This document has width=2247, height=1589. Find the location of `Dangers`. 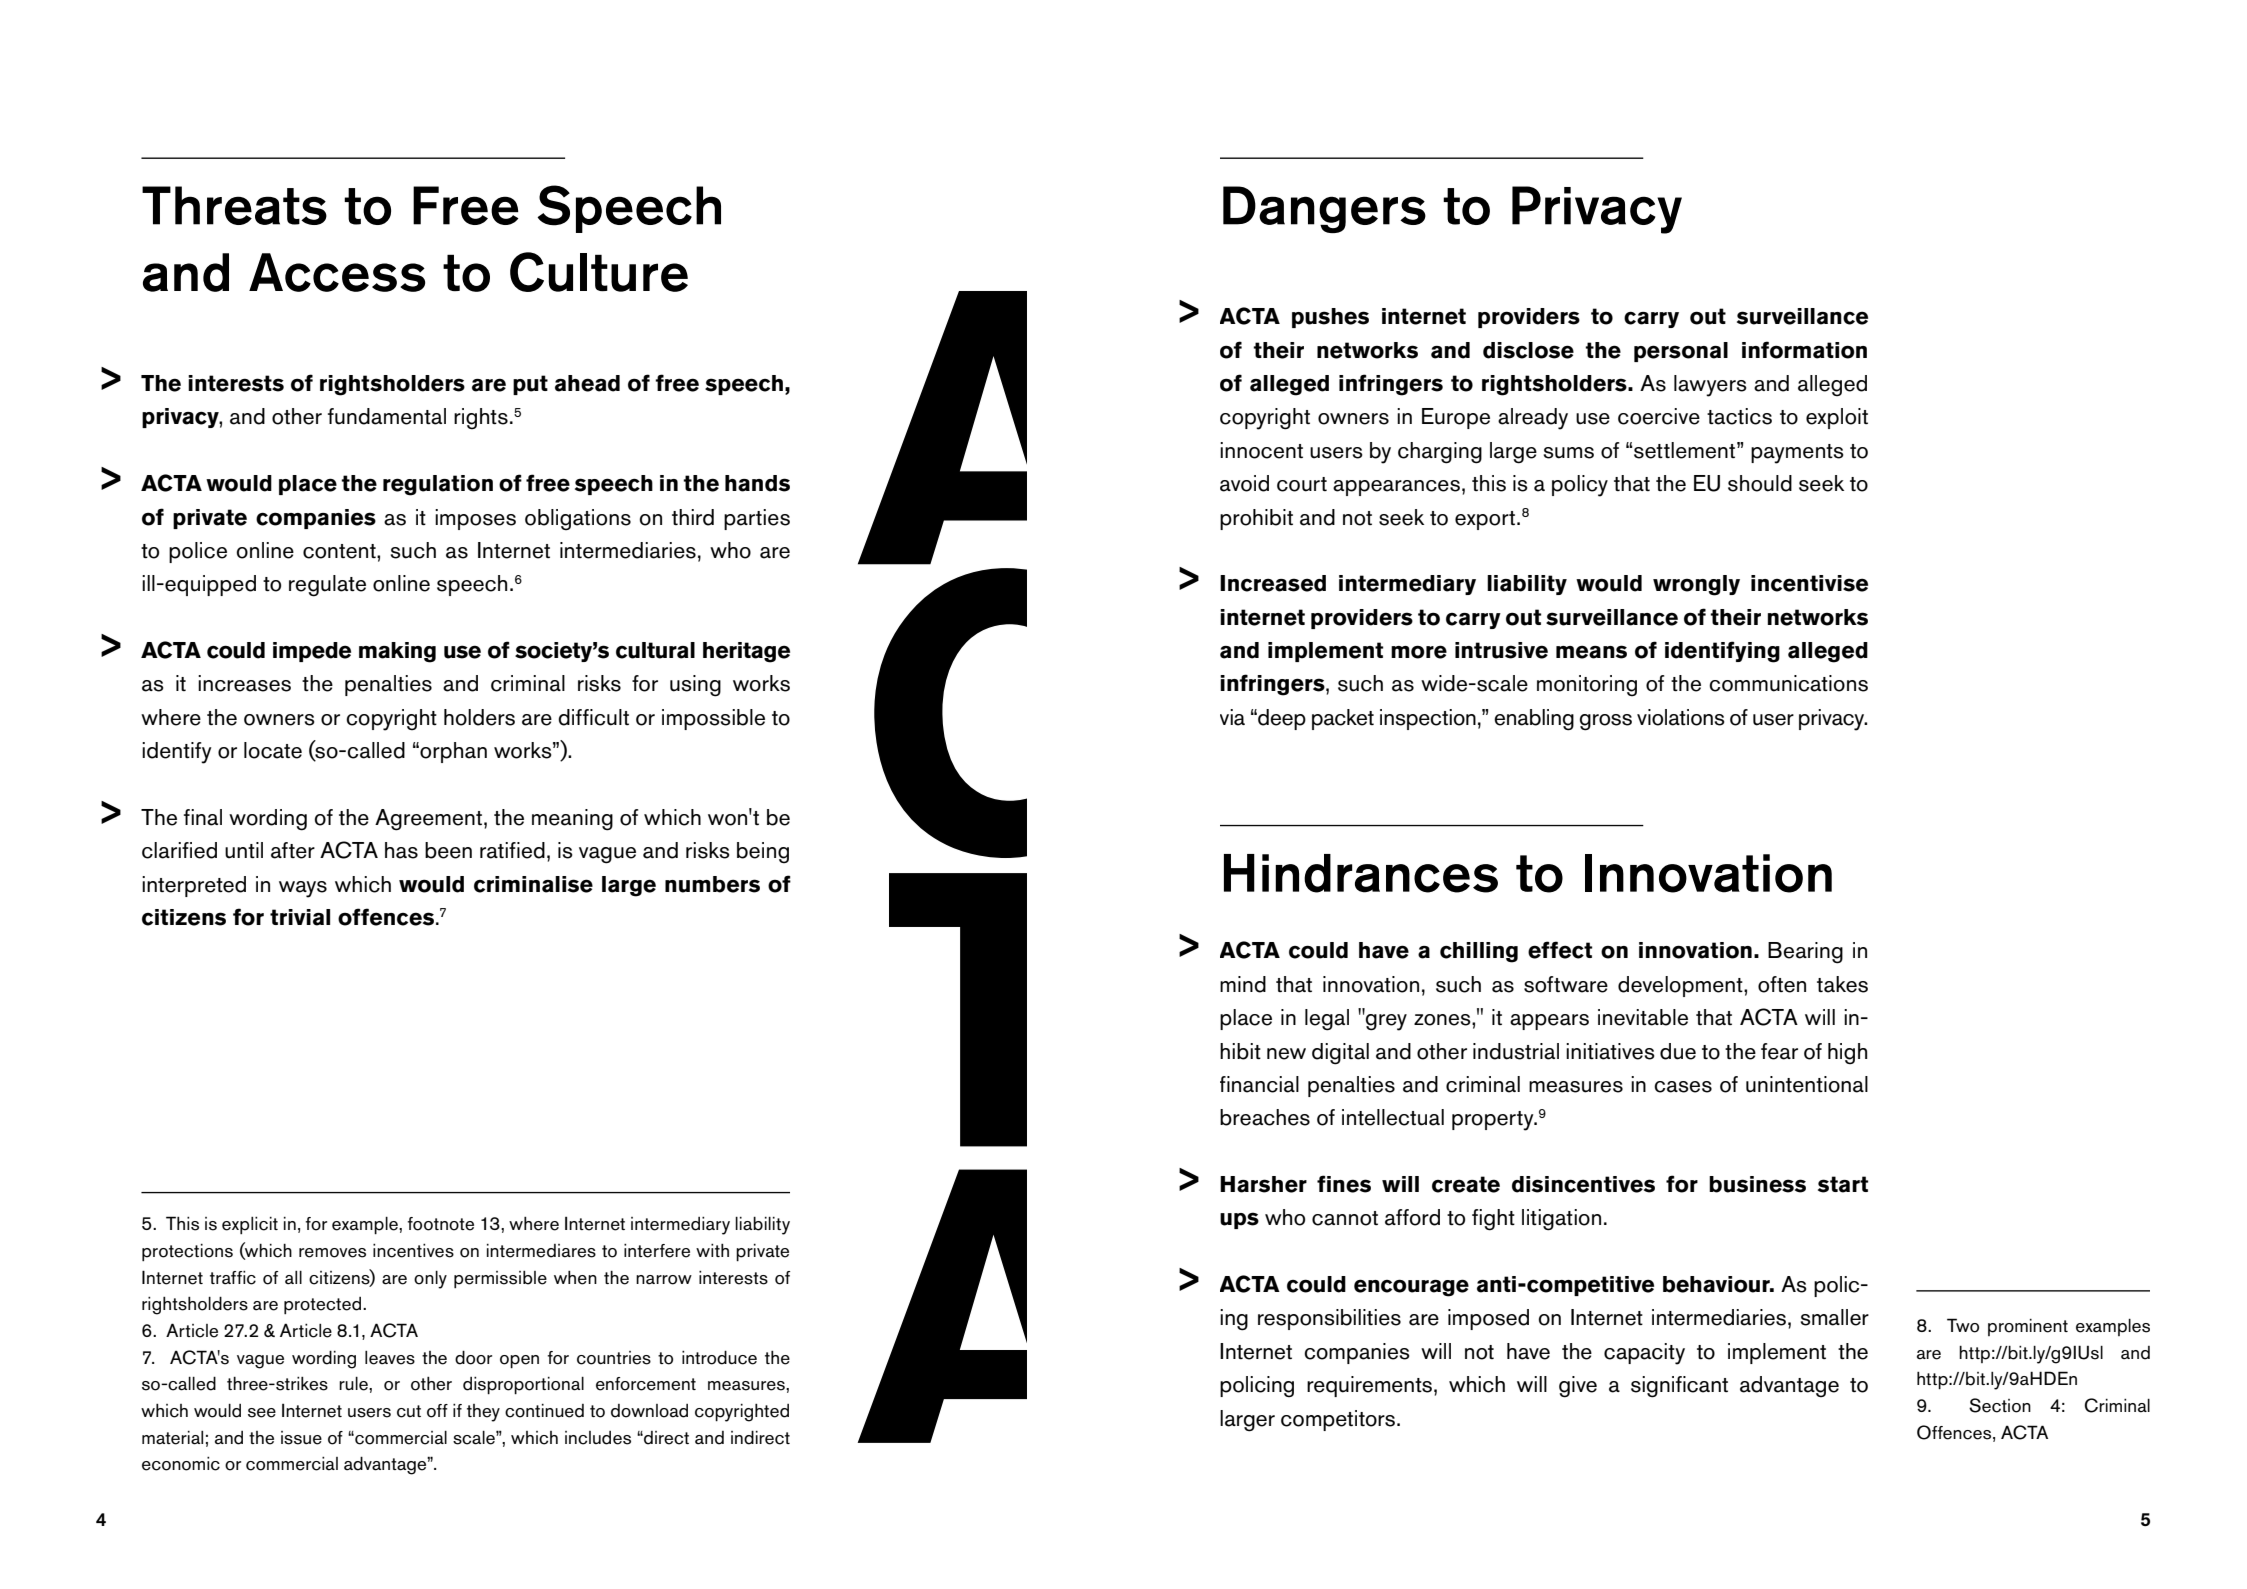

Dangers is located at coordinates (1324, 209).
